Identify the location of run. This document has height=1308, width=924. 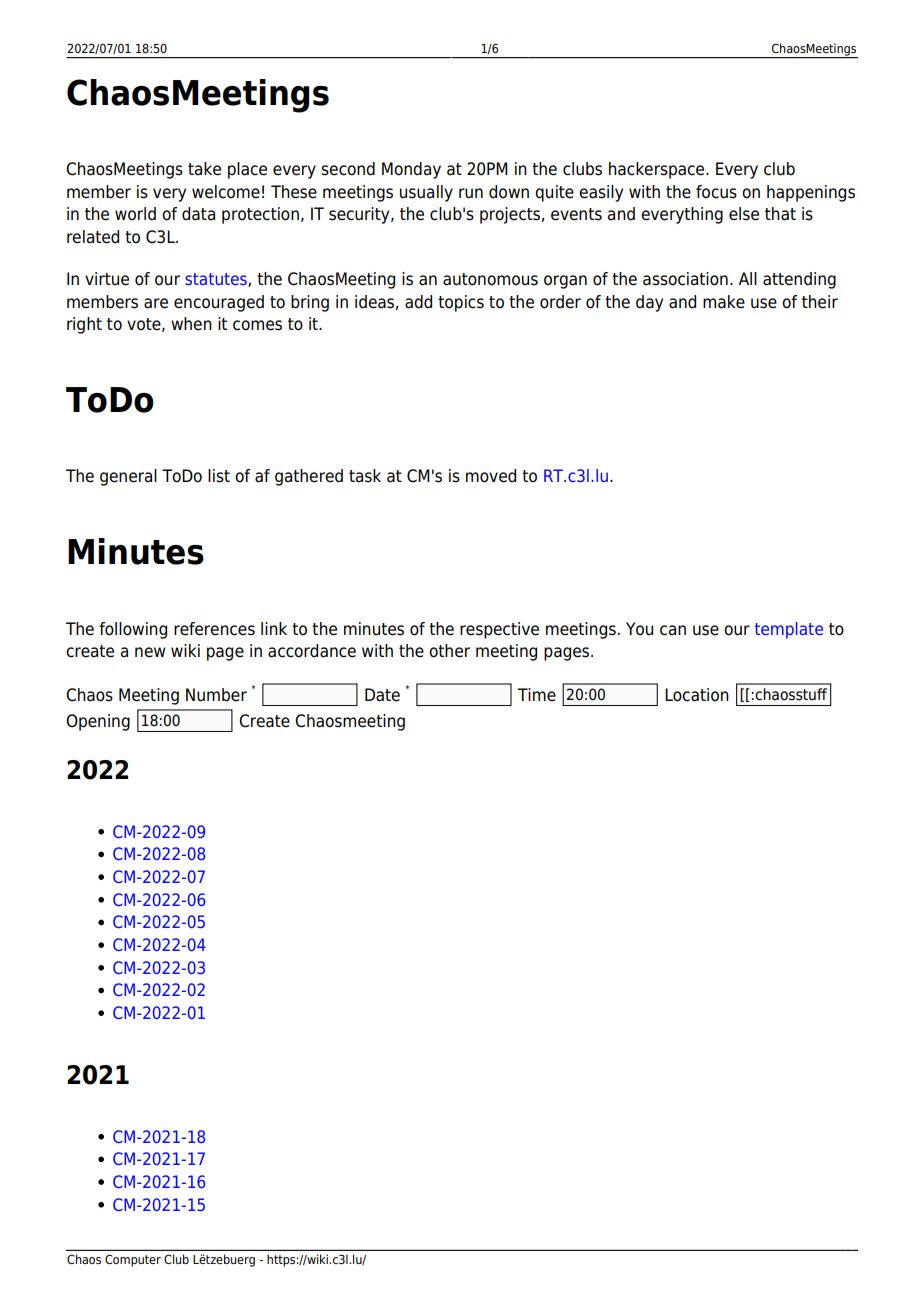
(471, 193).
